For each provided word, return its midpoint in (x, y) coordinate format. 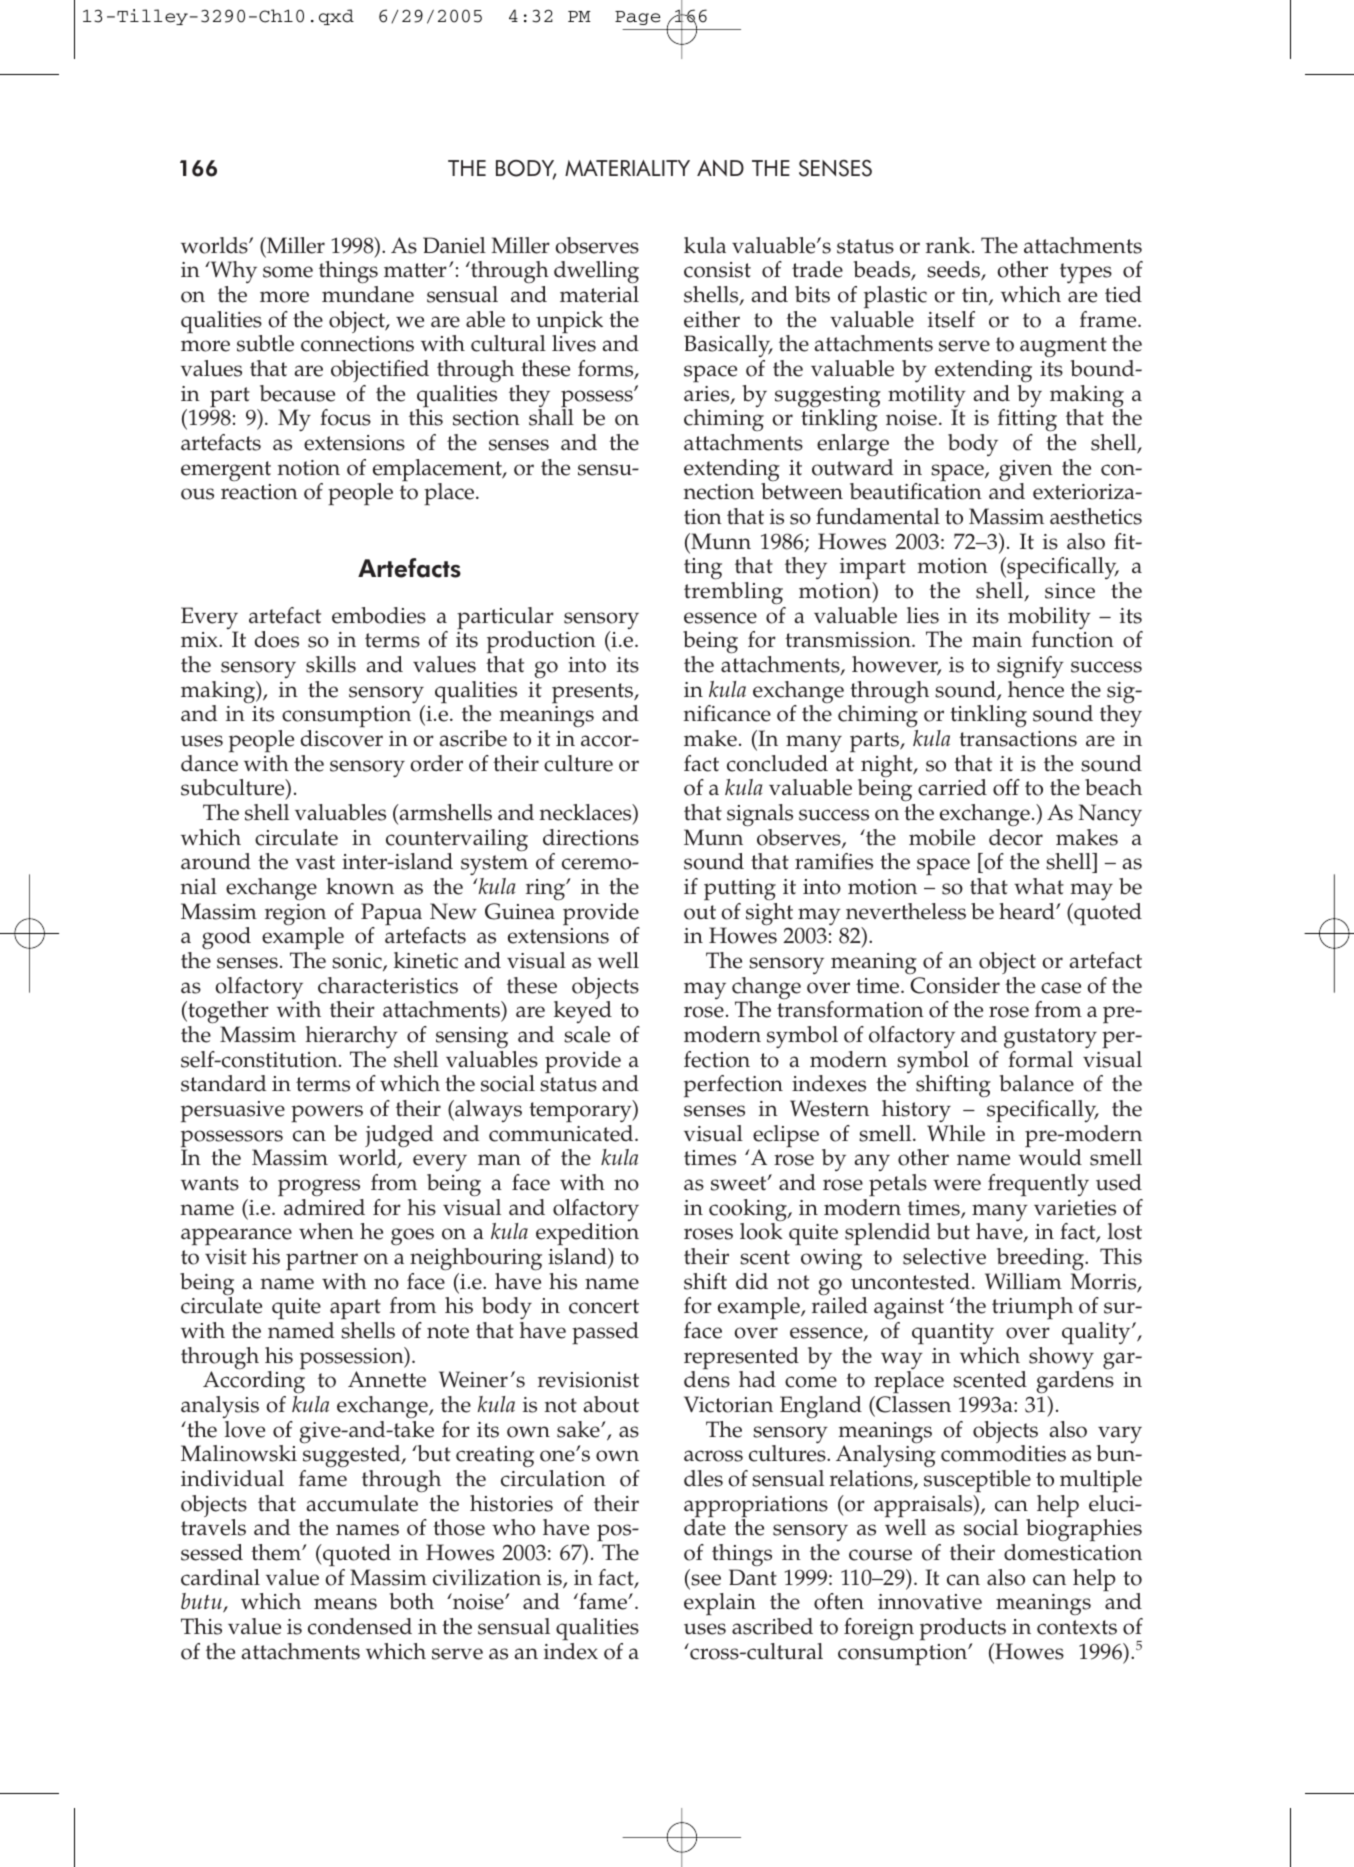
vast (315, 862)
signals (760, 815)
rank (949, 245)
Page (637, 18)
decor (1016, 837)
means (345, 1604)
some (288, 272)
